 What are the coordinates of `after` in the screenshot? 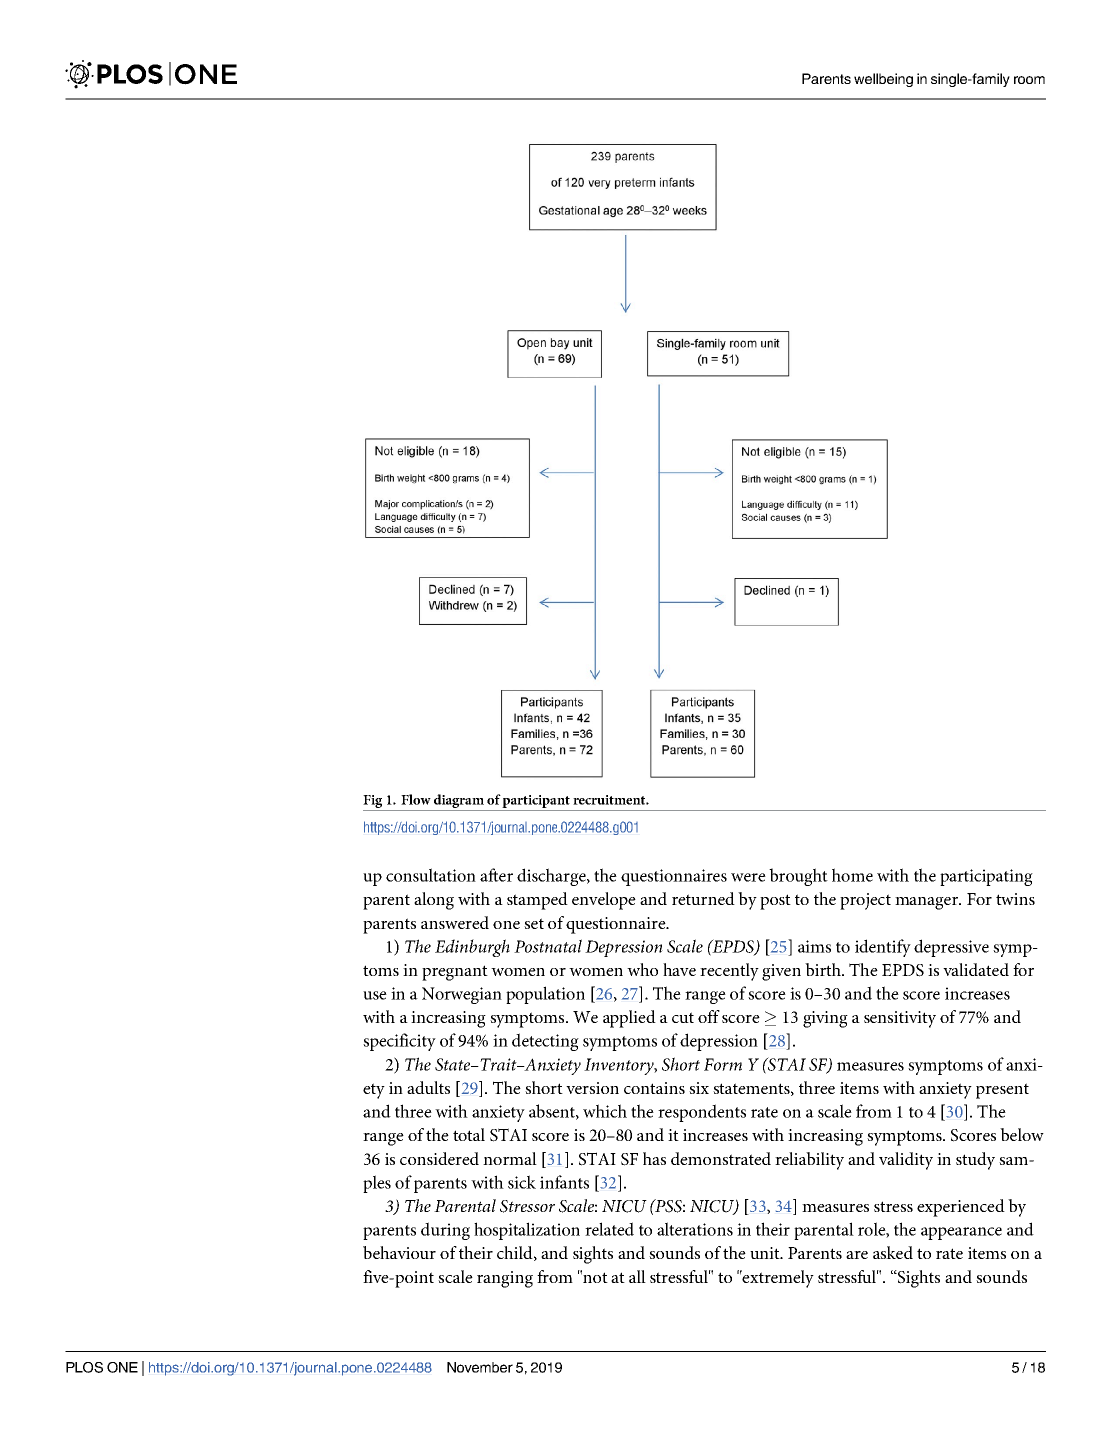 It's located at (496, 875).
